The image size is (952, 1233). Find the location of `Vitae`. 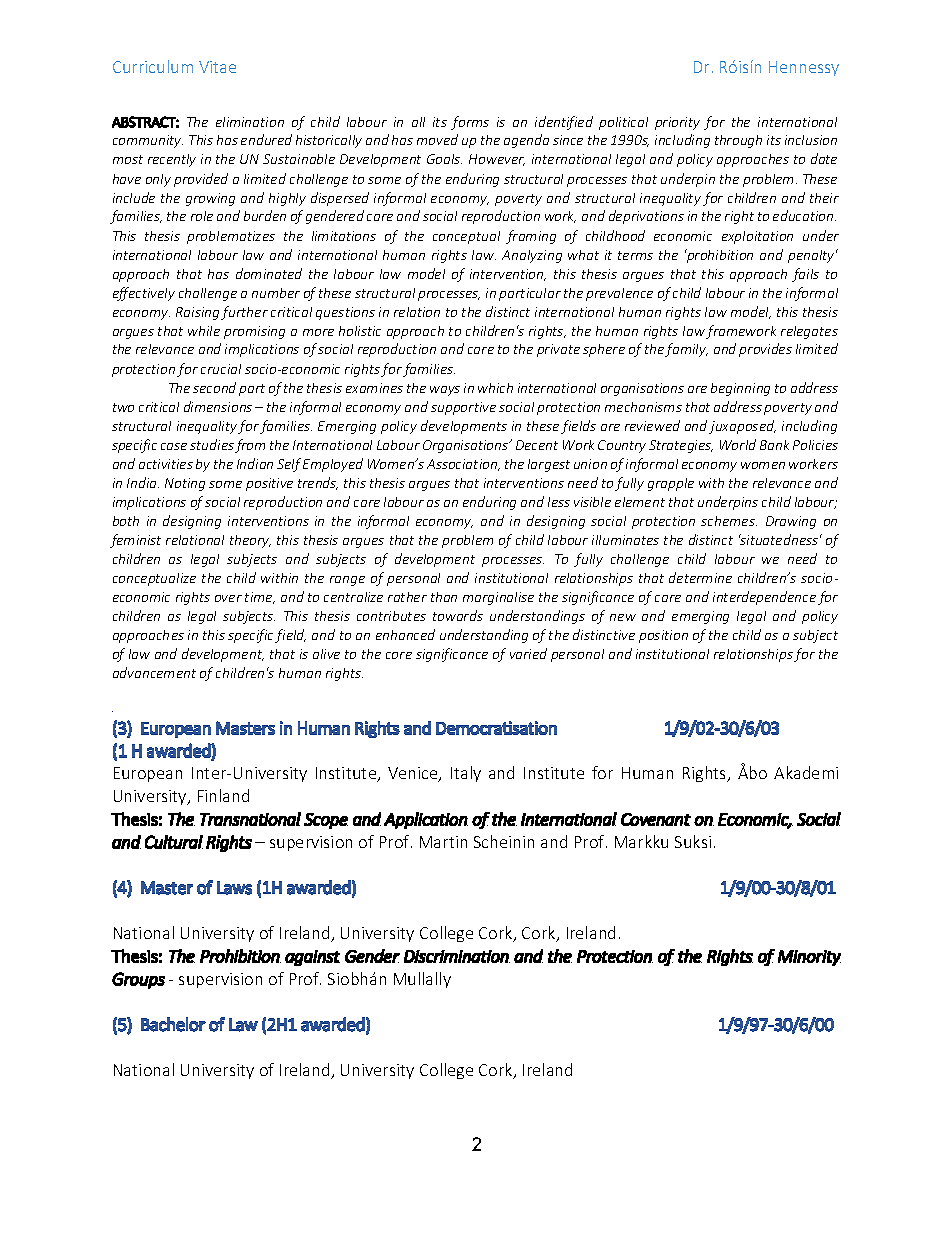

Vitae is located at coordinates (217, 67).
